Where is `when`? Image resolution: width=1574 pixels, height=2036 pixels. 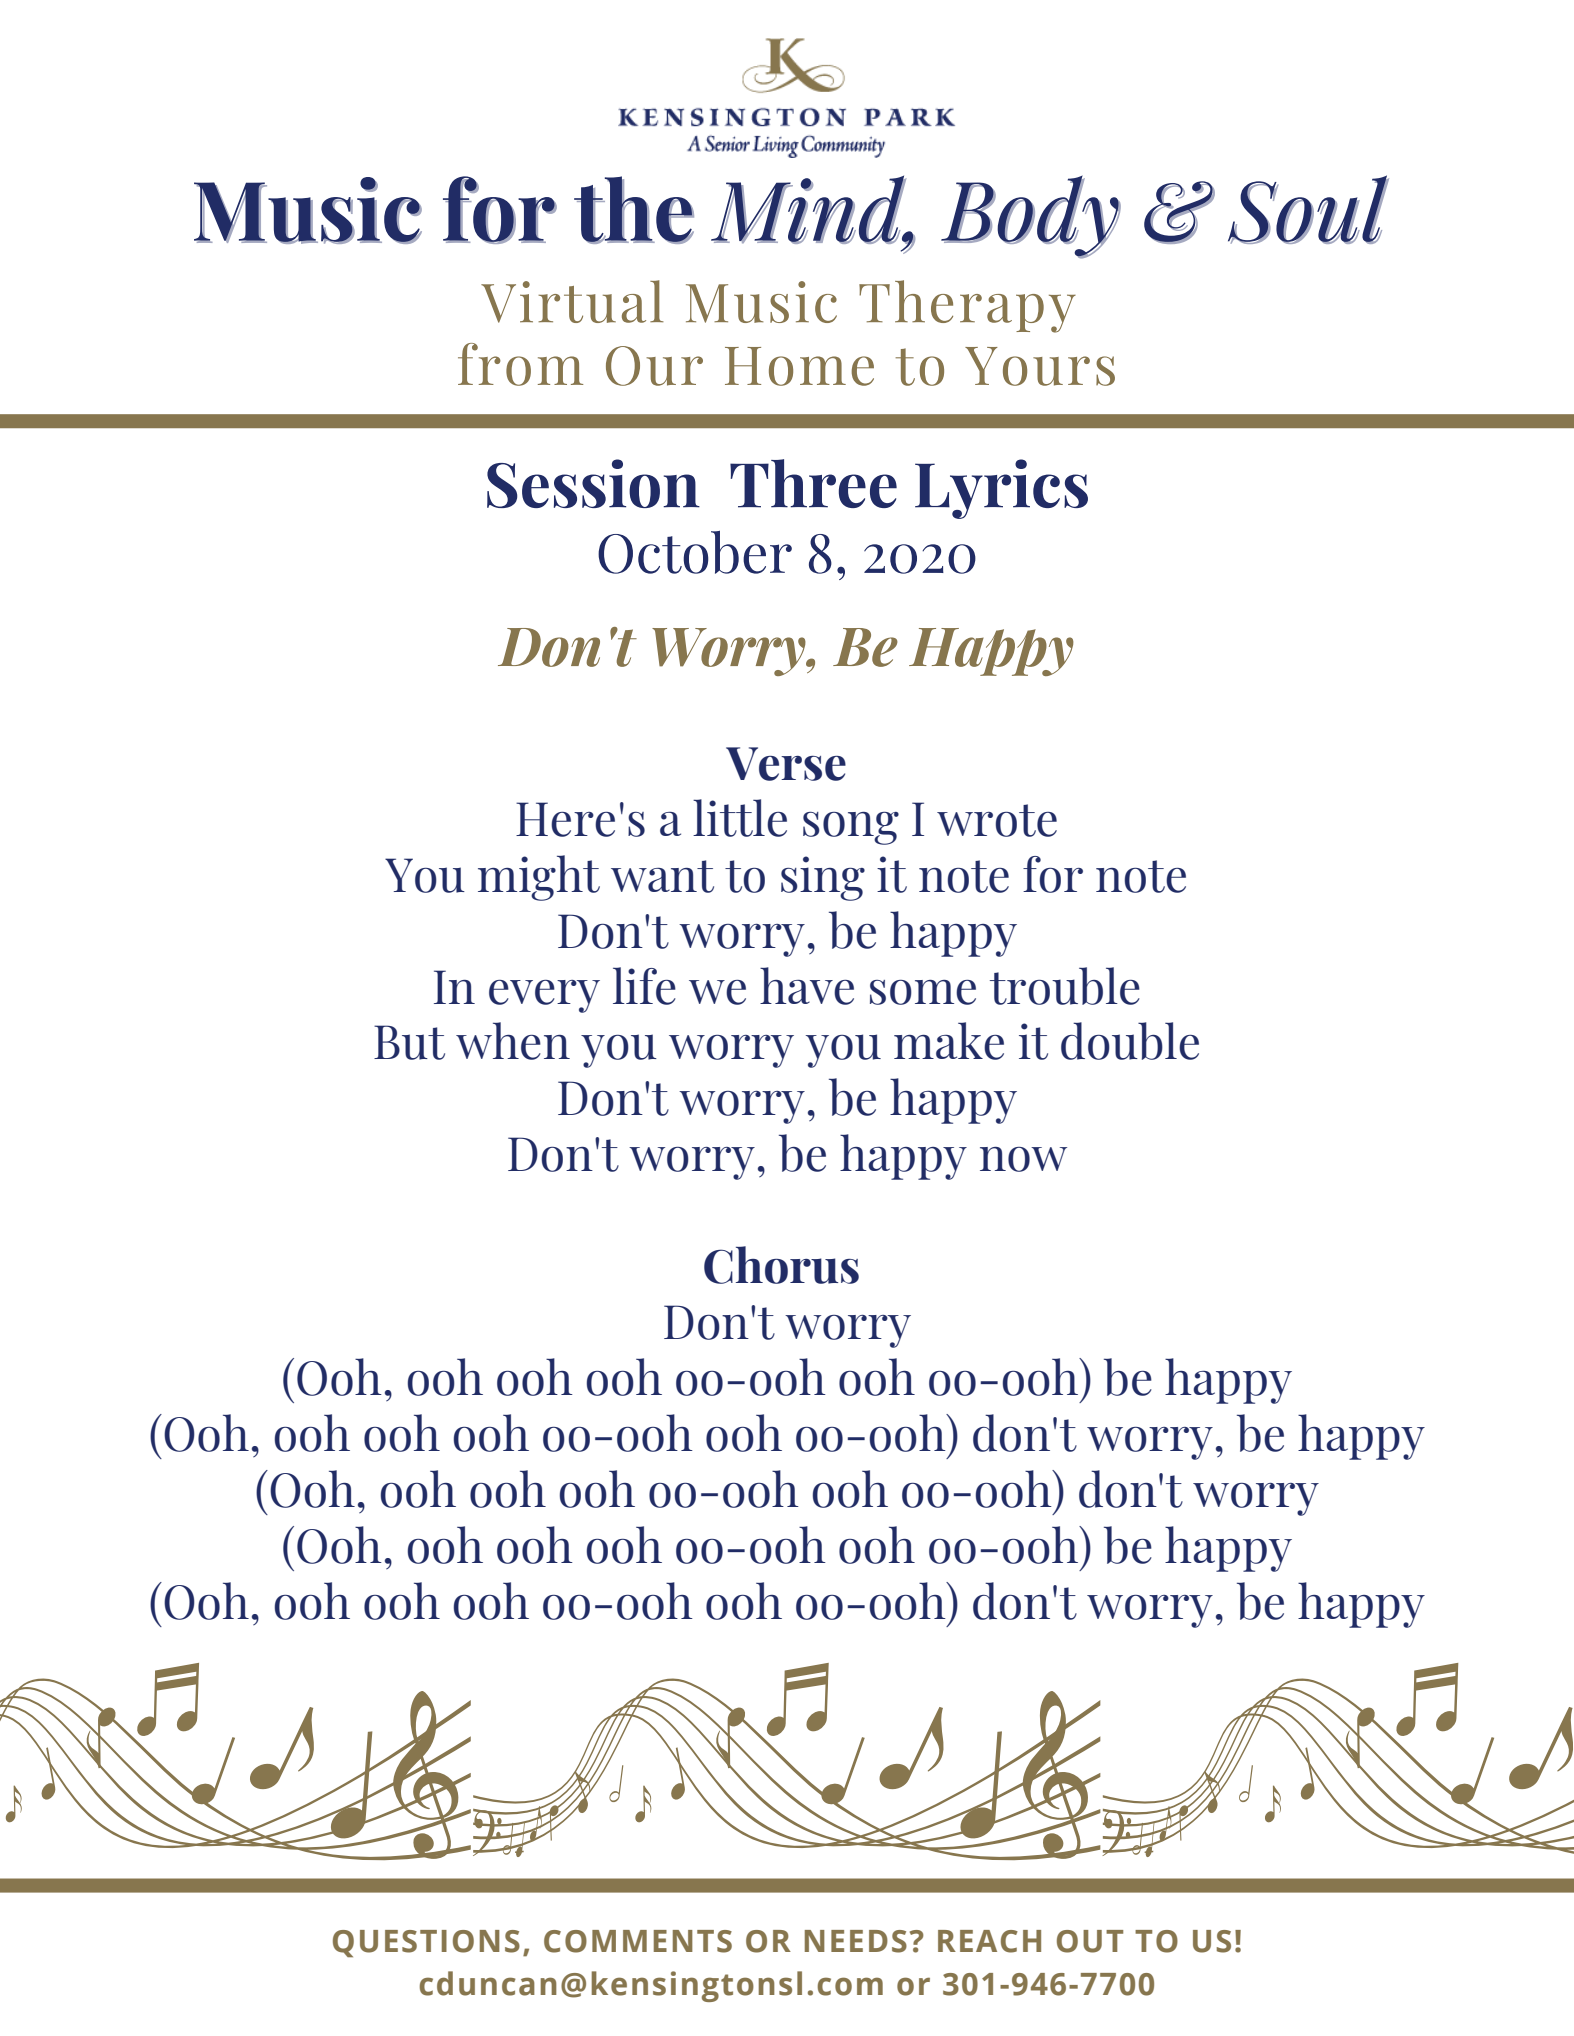 when is located at coordinates (513, 1041).
